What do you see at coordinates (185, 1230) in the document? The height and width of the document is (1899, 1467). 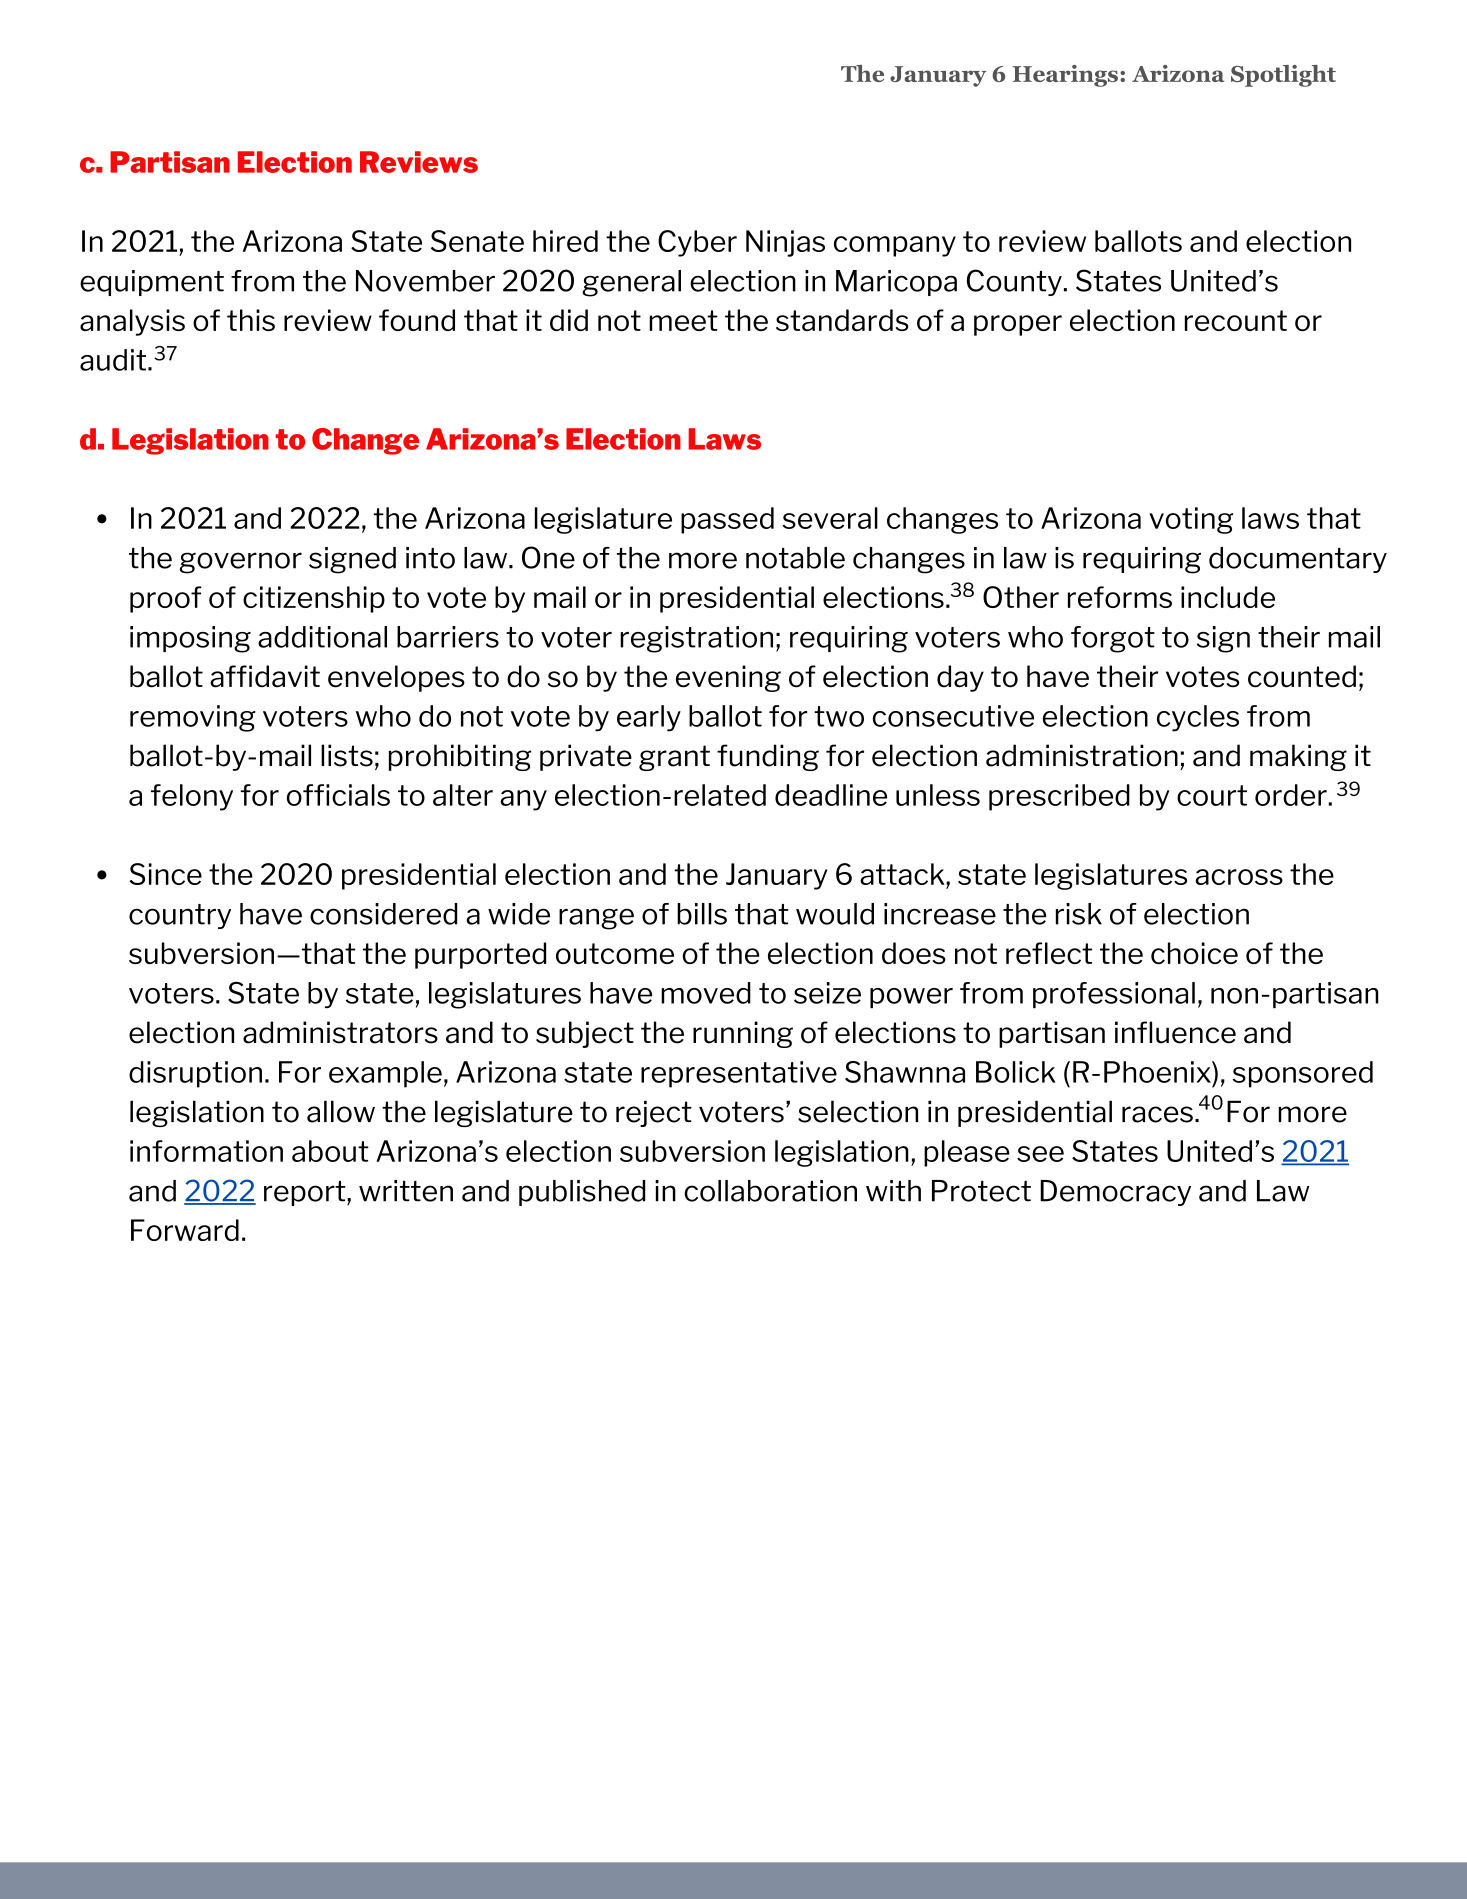 I see `Forward` at bounding box center [185, 1230].
